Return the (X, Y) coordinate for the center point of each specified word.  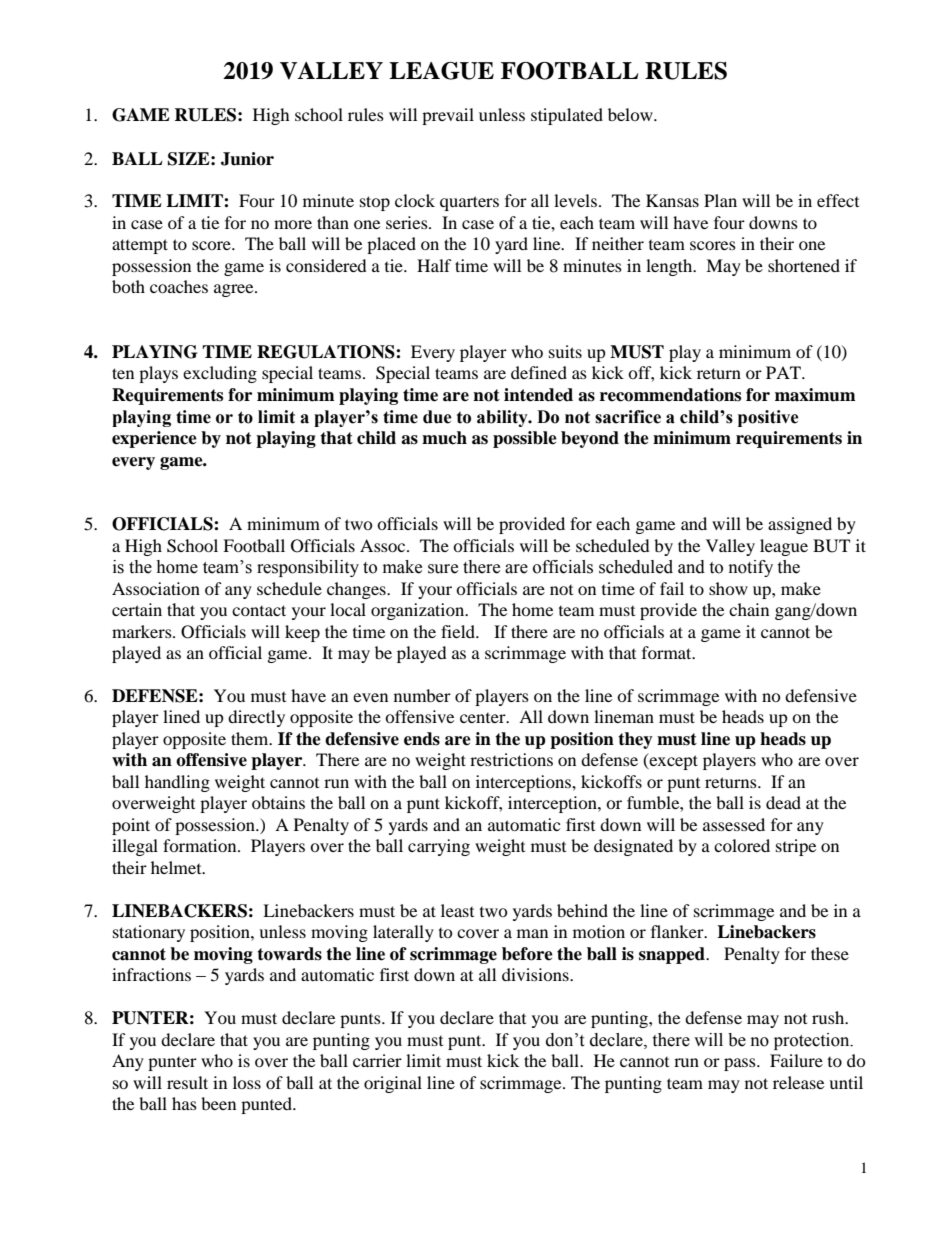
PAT (784, 372)
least (457, 910)
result (187, 1082)
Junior (247, 159)
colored (742, 845)
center (484, 718)
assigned (800, 525)
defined (539, 372)
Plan (720, 200)
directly (256, 718)
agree (235, 290)
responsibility (308, 568)
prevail (448, 116)
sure (443, 569)
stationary (149, 933)
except (672, 761)
